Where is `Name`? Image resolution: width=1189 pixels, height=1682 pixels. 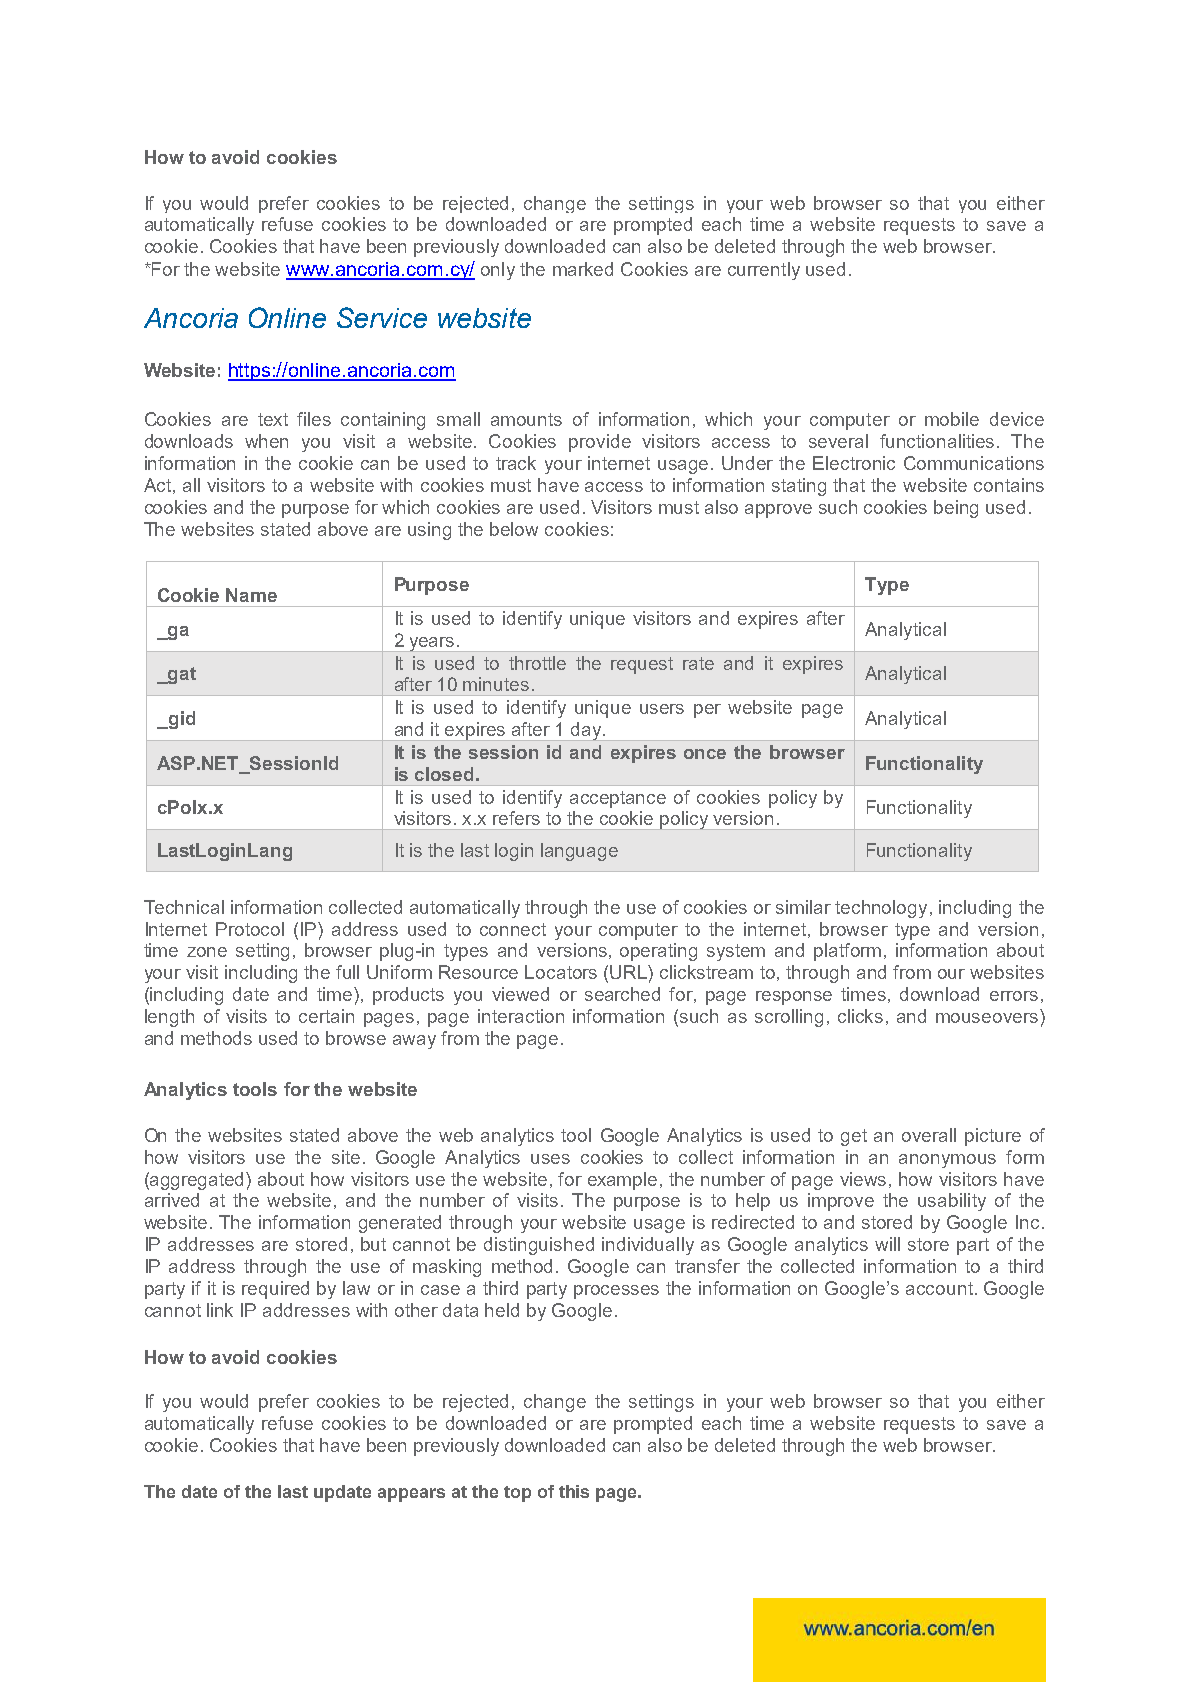 Name is located at coordinates (251, 595).
